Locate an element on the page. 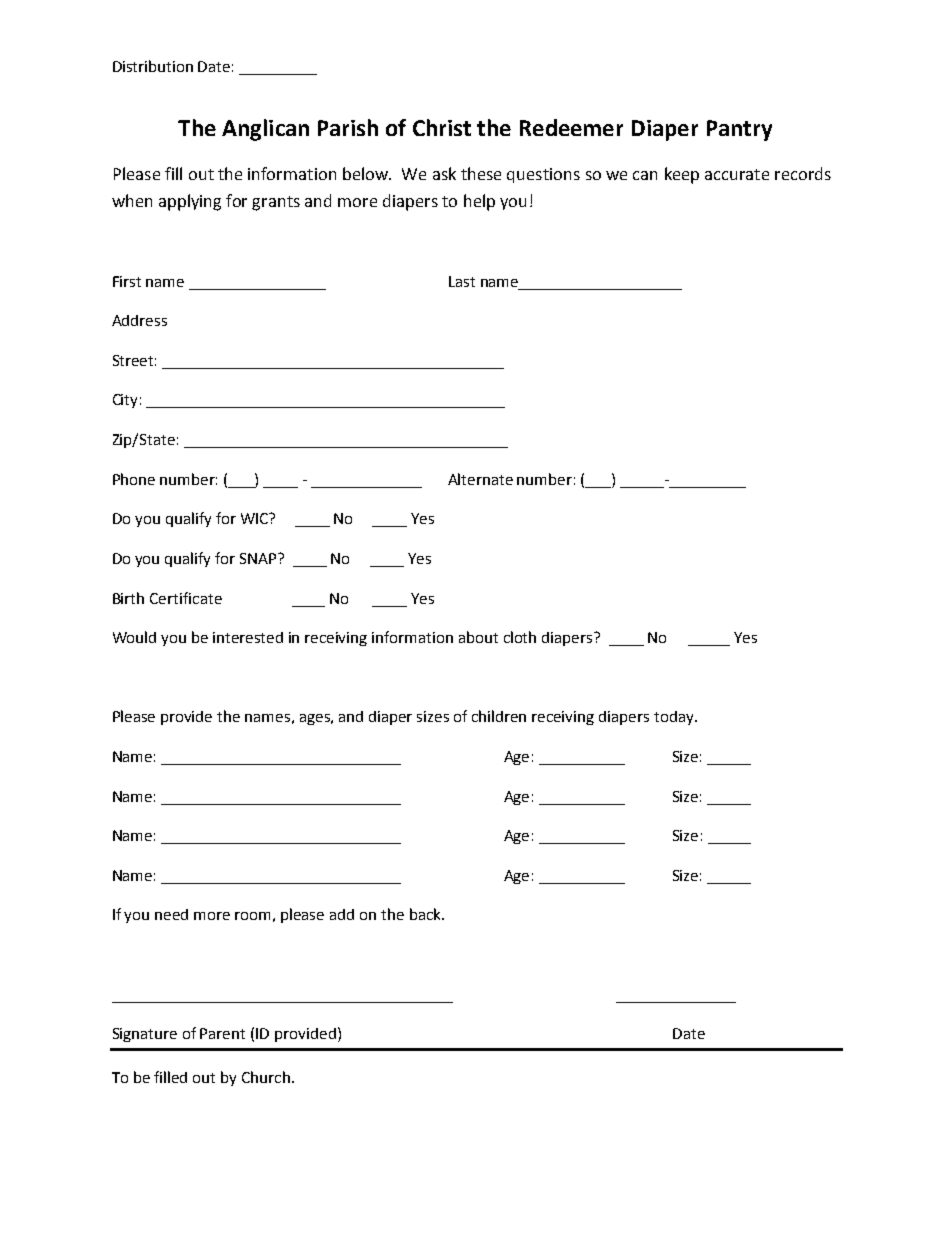 The width and height of the page is (952, 1233). back is located at coordinates (426, 914).
